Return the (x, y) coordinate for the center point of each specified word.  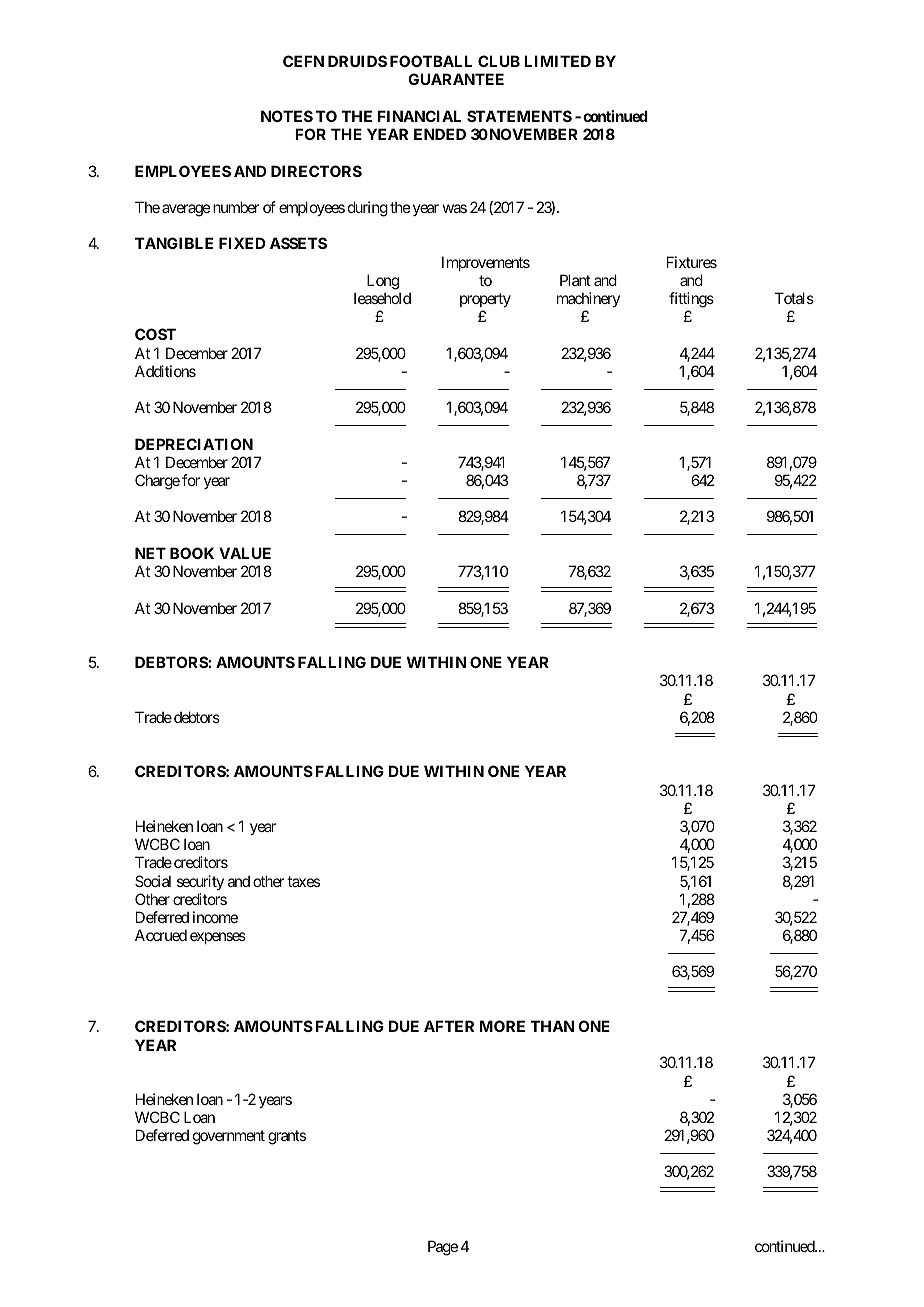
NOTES (287, 116)
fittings (691, 300)
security (200, 882)
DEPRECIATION (194, 444)
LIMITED (557, 61)
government (229, 1137)
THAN (552, 1026)
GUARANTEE (456, 79)
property (485, 300)
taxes (303, 881)
